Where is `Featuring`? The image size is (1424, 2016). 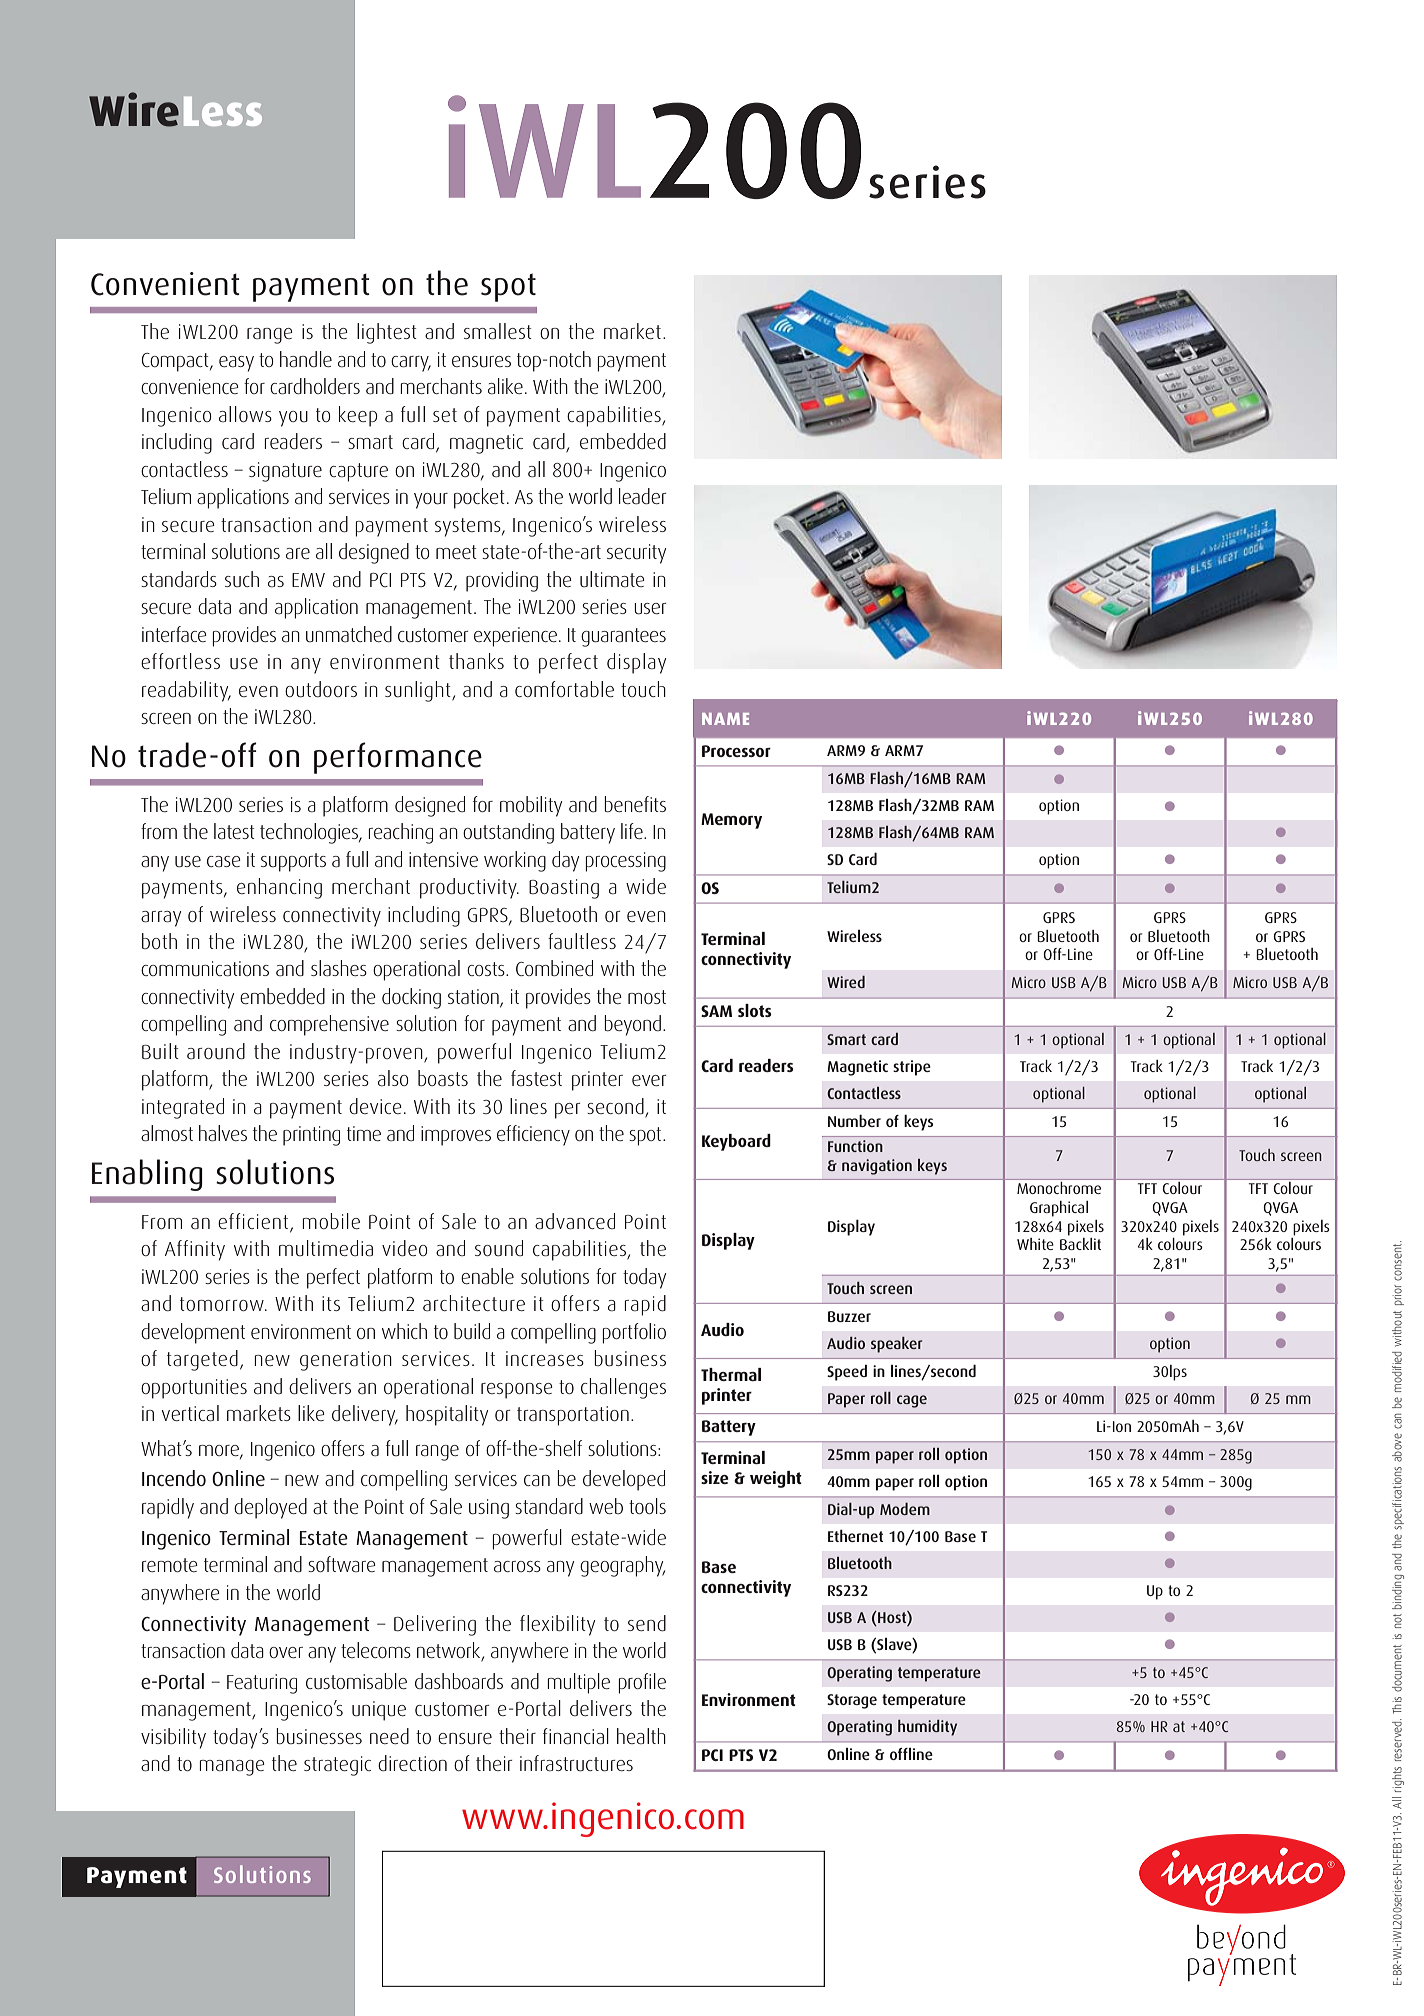
Featuring is located at coordinates (262, 1684).
